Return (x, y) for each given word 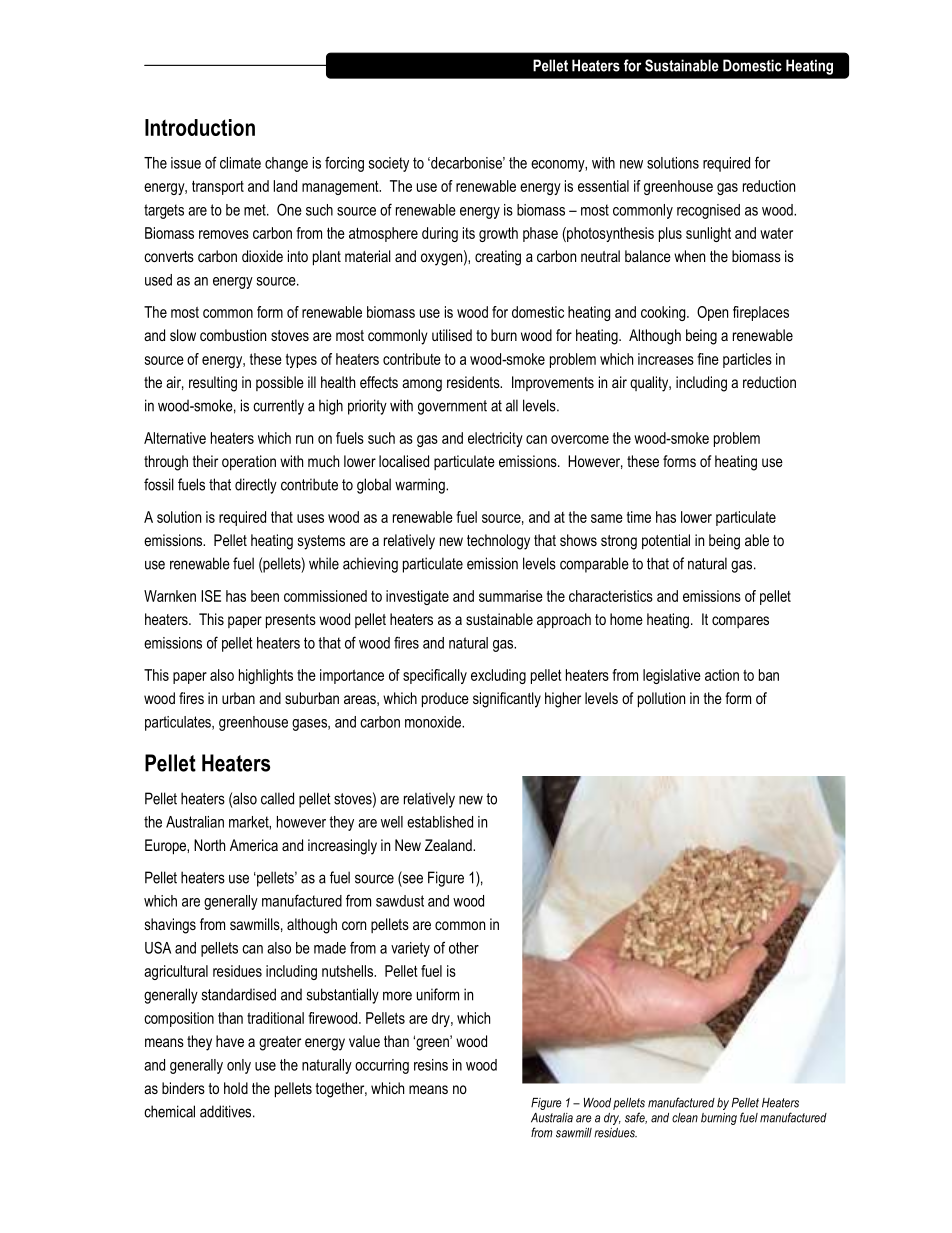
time (639, 517)
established (440, 822)
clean (685, 1118)
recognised (708, 211)
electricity (495, 439)
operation (249, 462)
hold (236, 1088)
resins (431, 1065)
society (388, 164)
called (277, 798)
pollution (661, 700)
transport (218, 187)
